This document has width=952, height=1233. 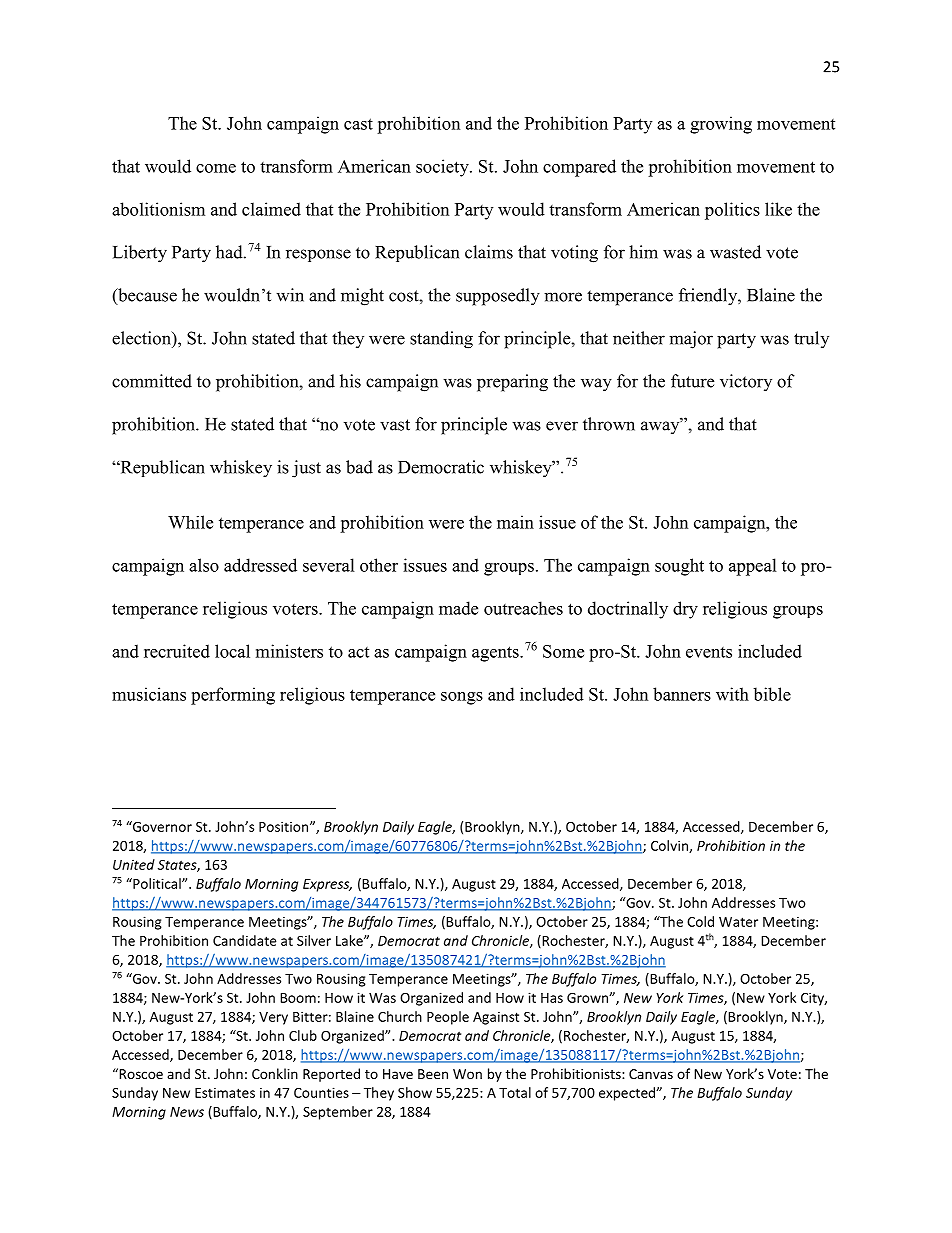 What do you see at coordinates (721, 125) in the document?
I see `growing` at bounding box center [721, 125].
